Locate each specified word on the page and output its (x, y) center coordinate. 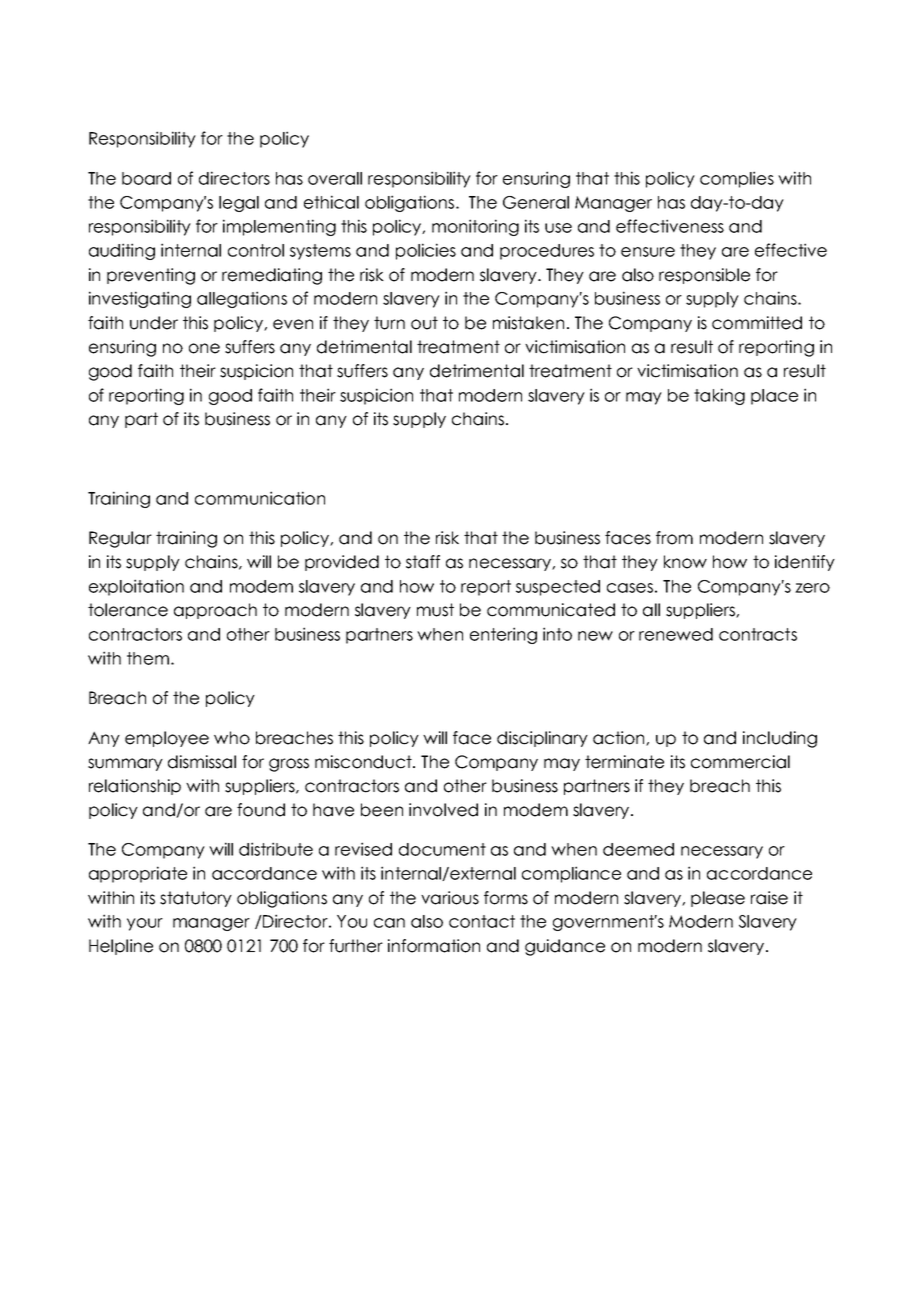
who (232, 738)
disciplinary (542, 739)
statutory (196, 899)
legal (239, 204)
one (204, 348)
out (424, 323)
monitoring (475, 227)
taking (719, 396)
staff (423, 562)
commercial (740, 762)
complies (737, 179)
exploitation (136, 587)
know (685, 562)
